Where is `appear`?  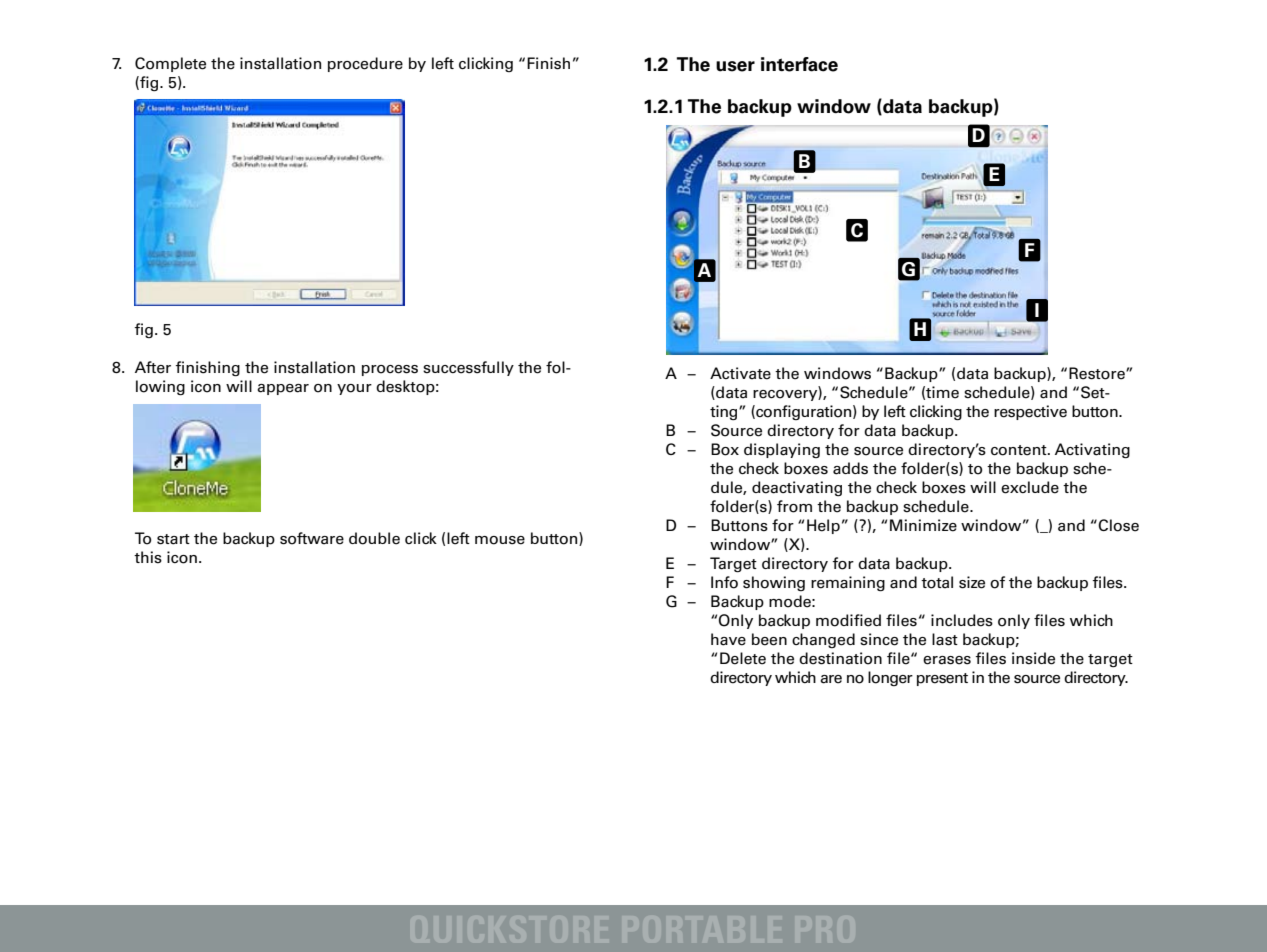 appear is located at coordinates (283, 389).
